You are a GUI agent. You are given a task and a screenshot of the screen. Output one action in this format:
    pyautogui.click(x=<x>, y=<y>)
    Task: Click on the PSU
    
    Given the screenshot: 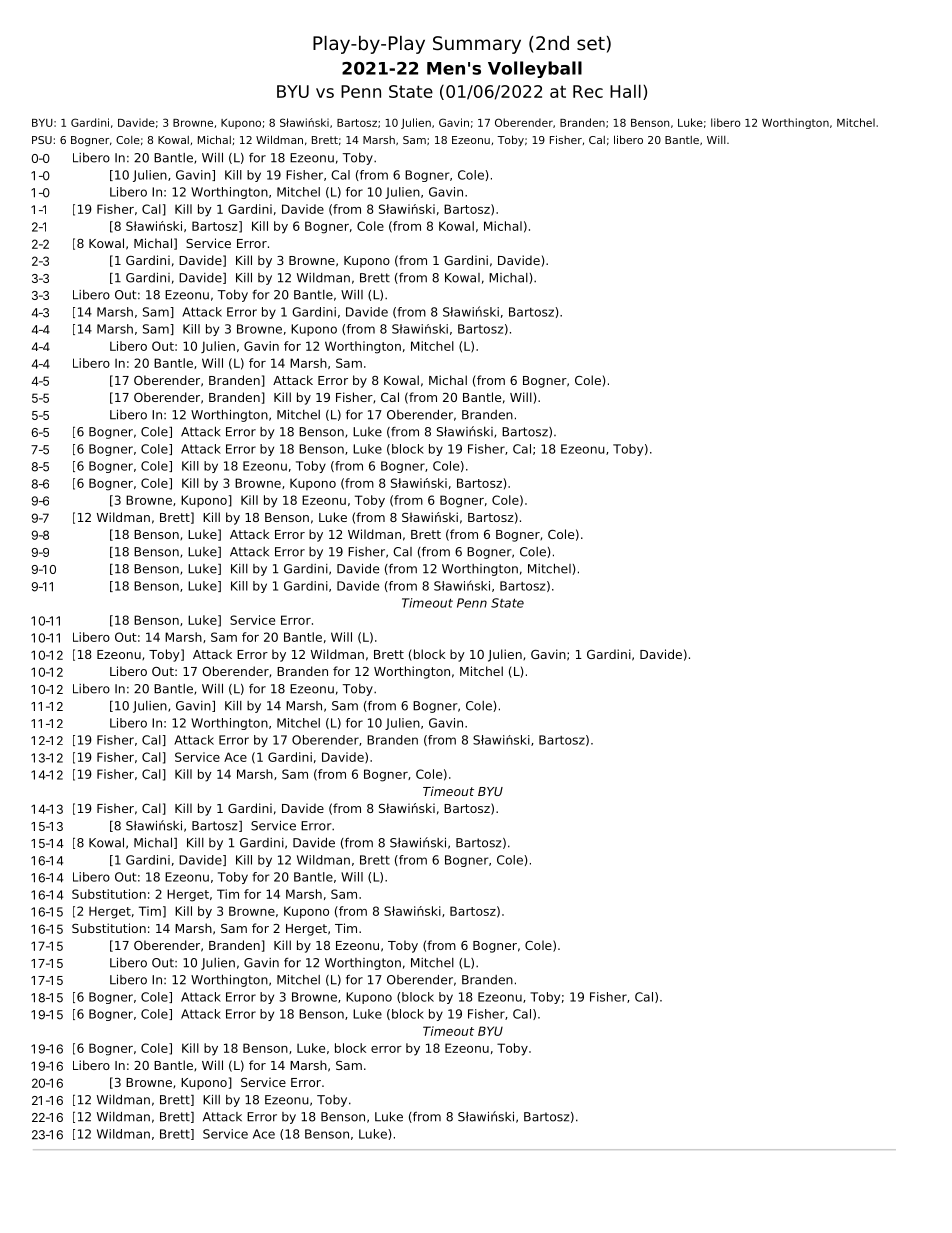 What is the action you would take?
    pyautogui.click(x=43, y=140)
